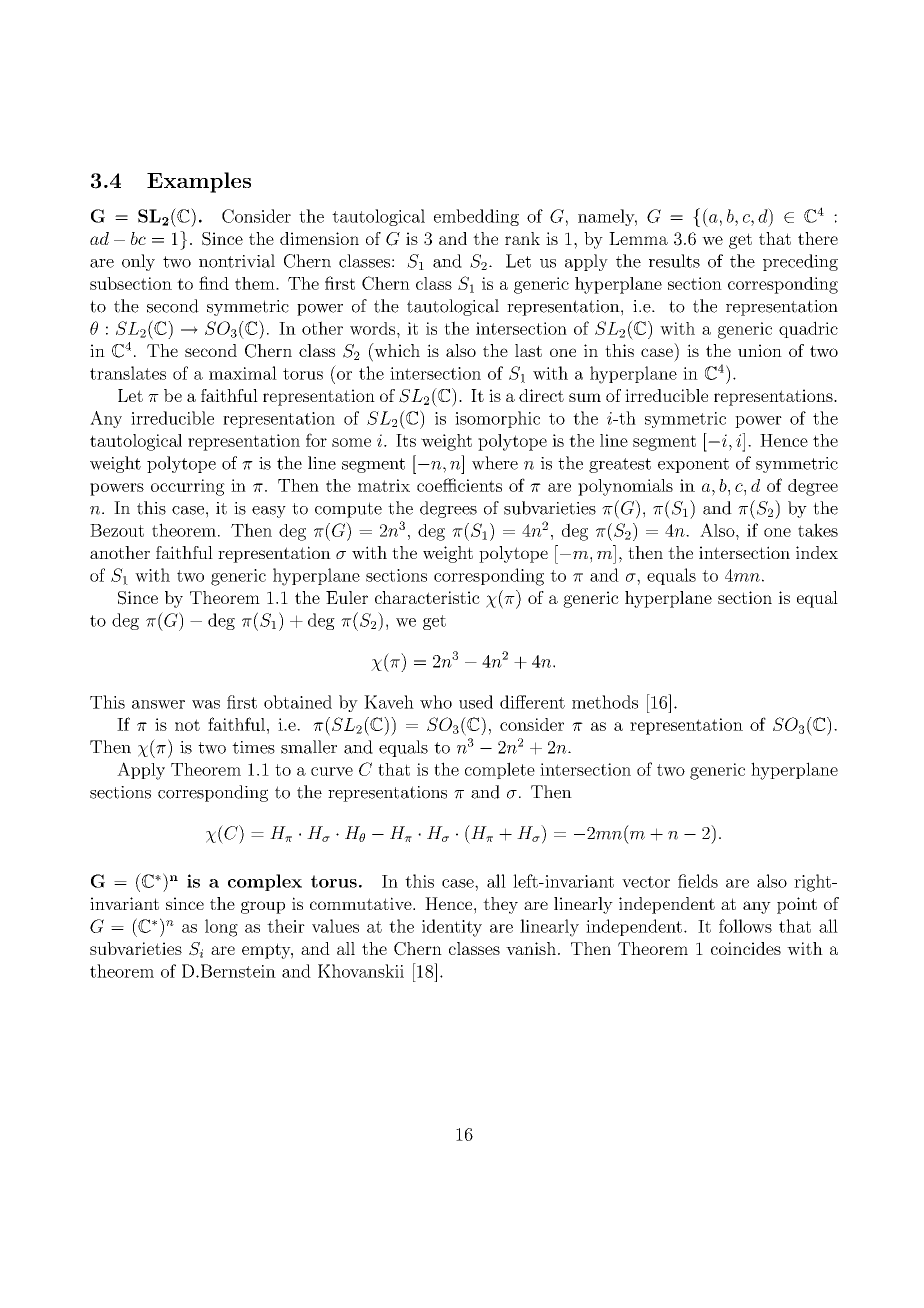  I want to click on isomorphic, so click(497, 419).
